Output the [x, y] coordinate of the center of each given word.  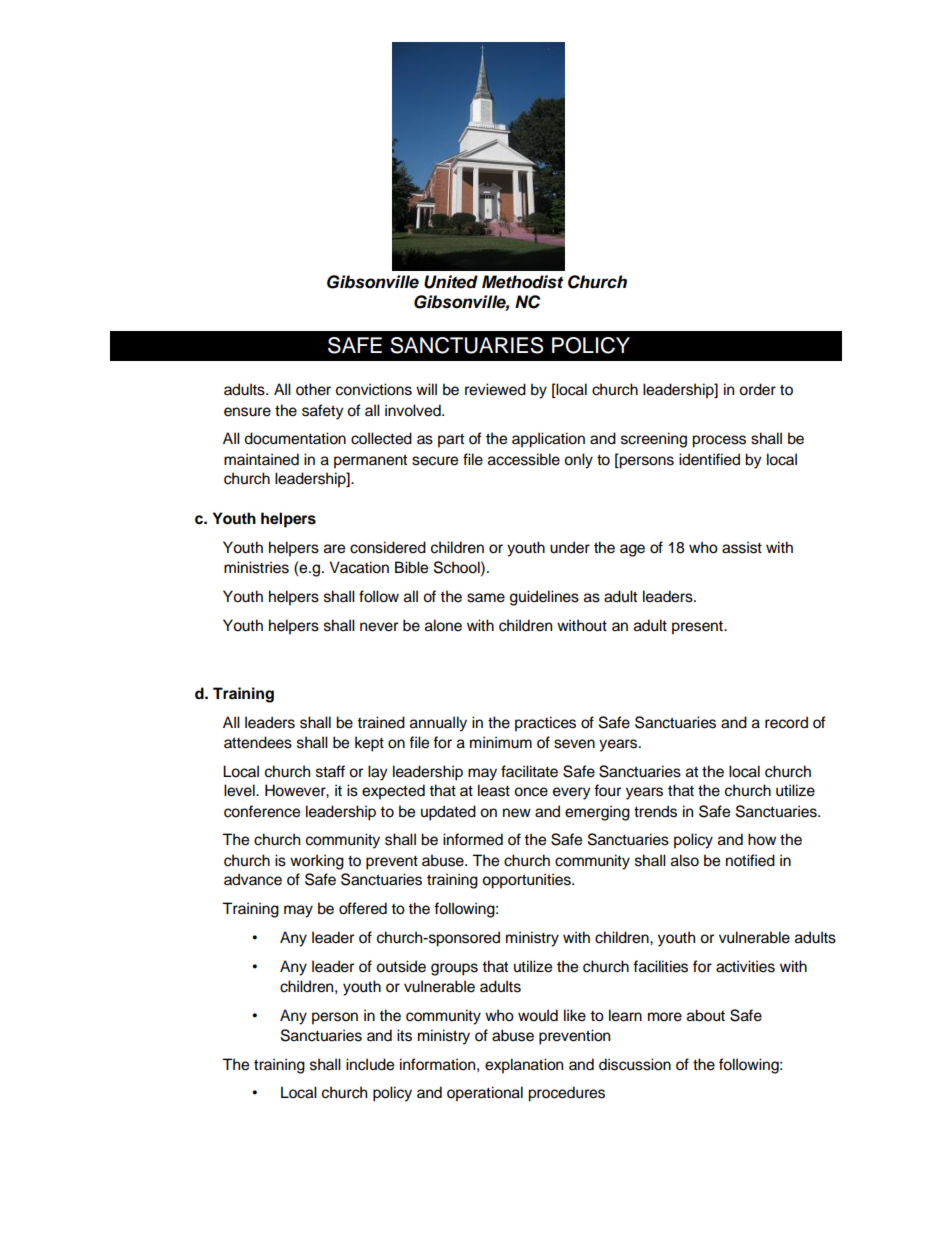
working [317, 862]
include [370, 1064]
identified [709, 459]
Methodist [522, 282]
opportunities [527, 881]
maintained [261, 459]
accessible [524, 459]
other [313, 389]
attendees [258, 742]
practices [545, 724]
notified [750, 860]
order [757, 389]
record [786, 722]
